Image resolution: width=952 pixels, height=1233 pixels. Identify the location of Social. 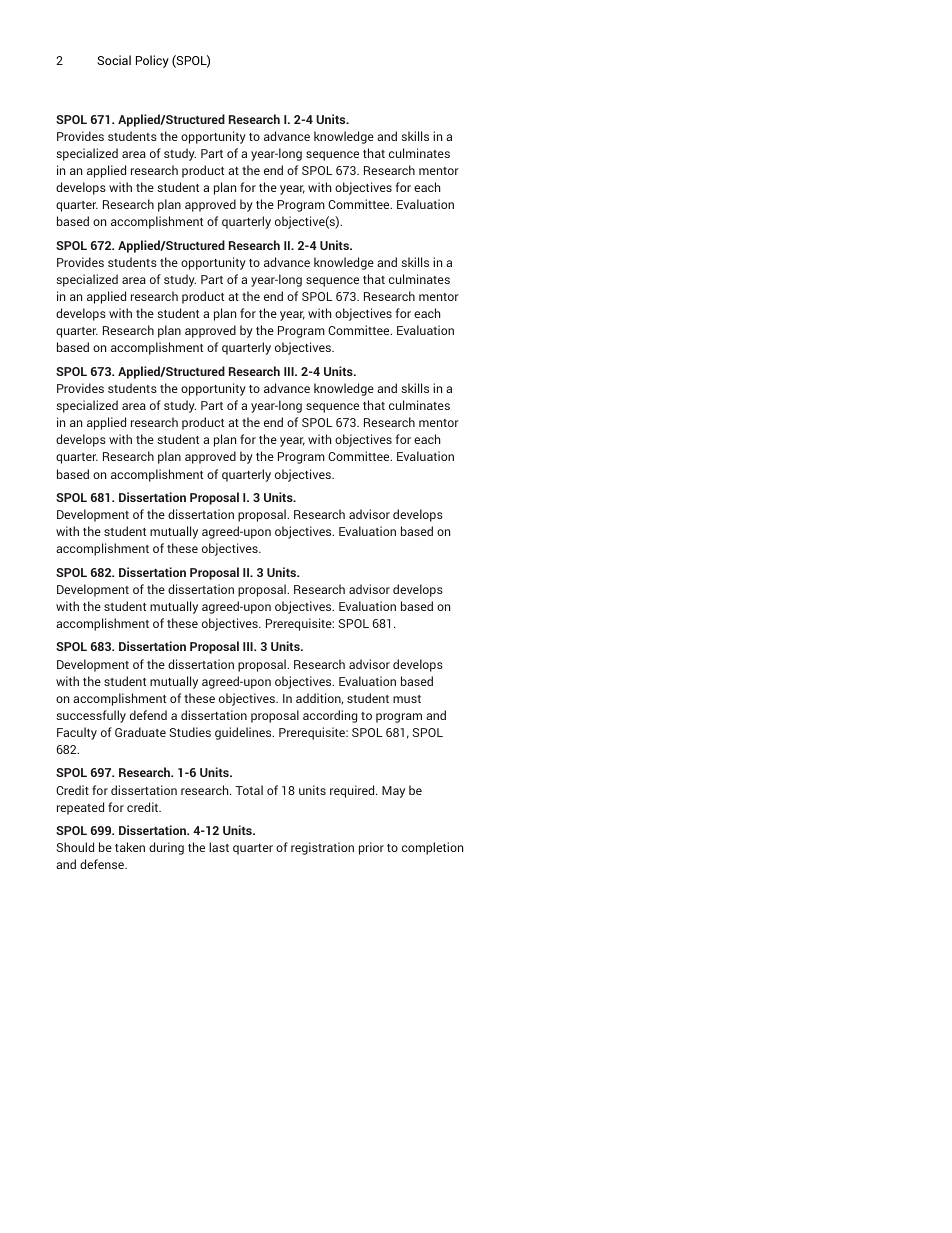
(114, 60).
